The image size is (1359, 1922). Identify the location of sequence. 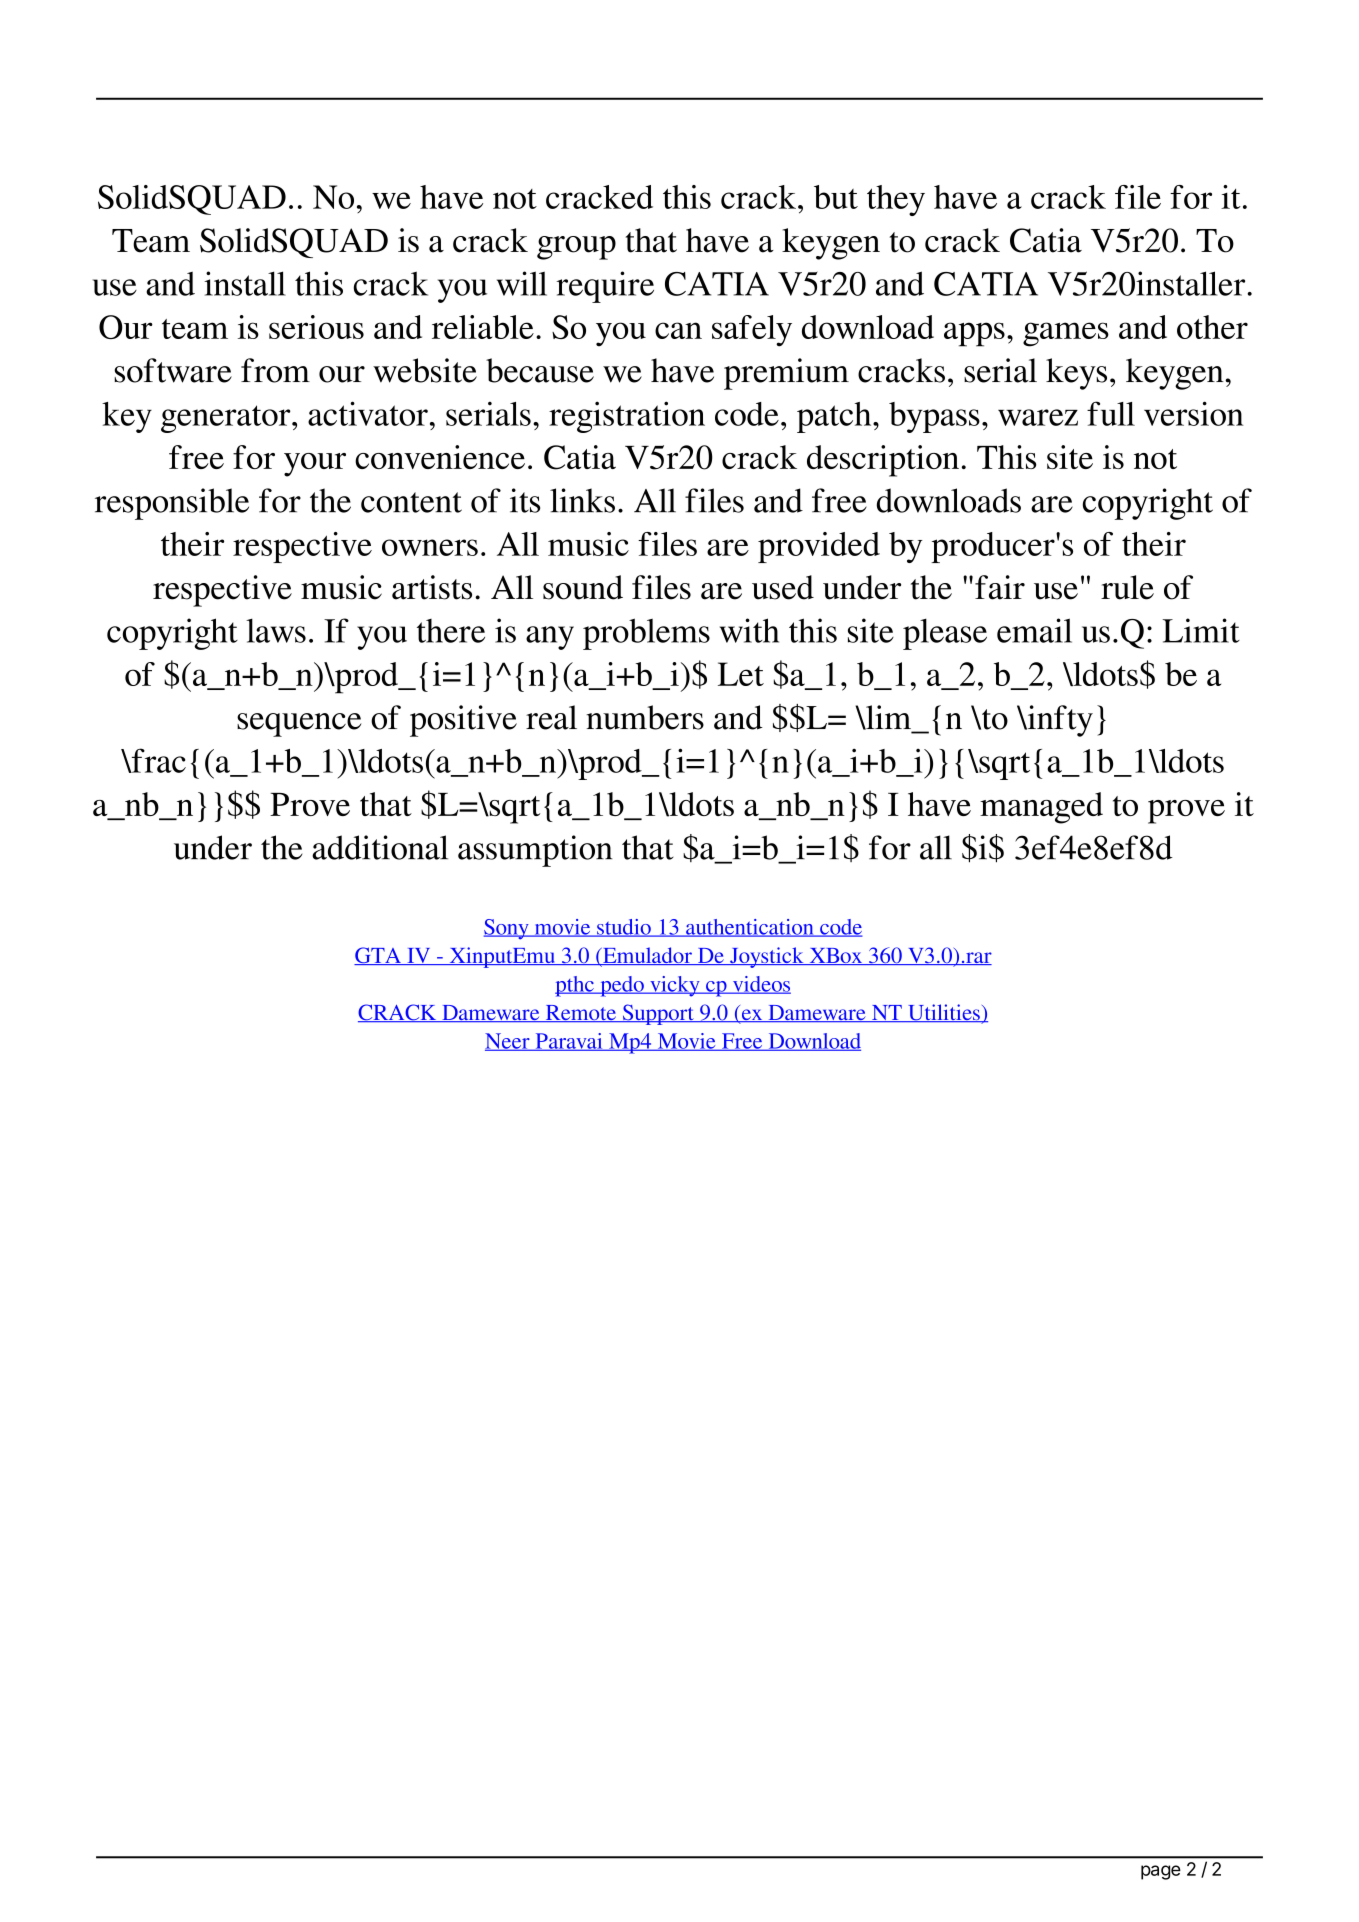
(299, 725).
